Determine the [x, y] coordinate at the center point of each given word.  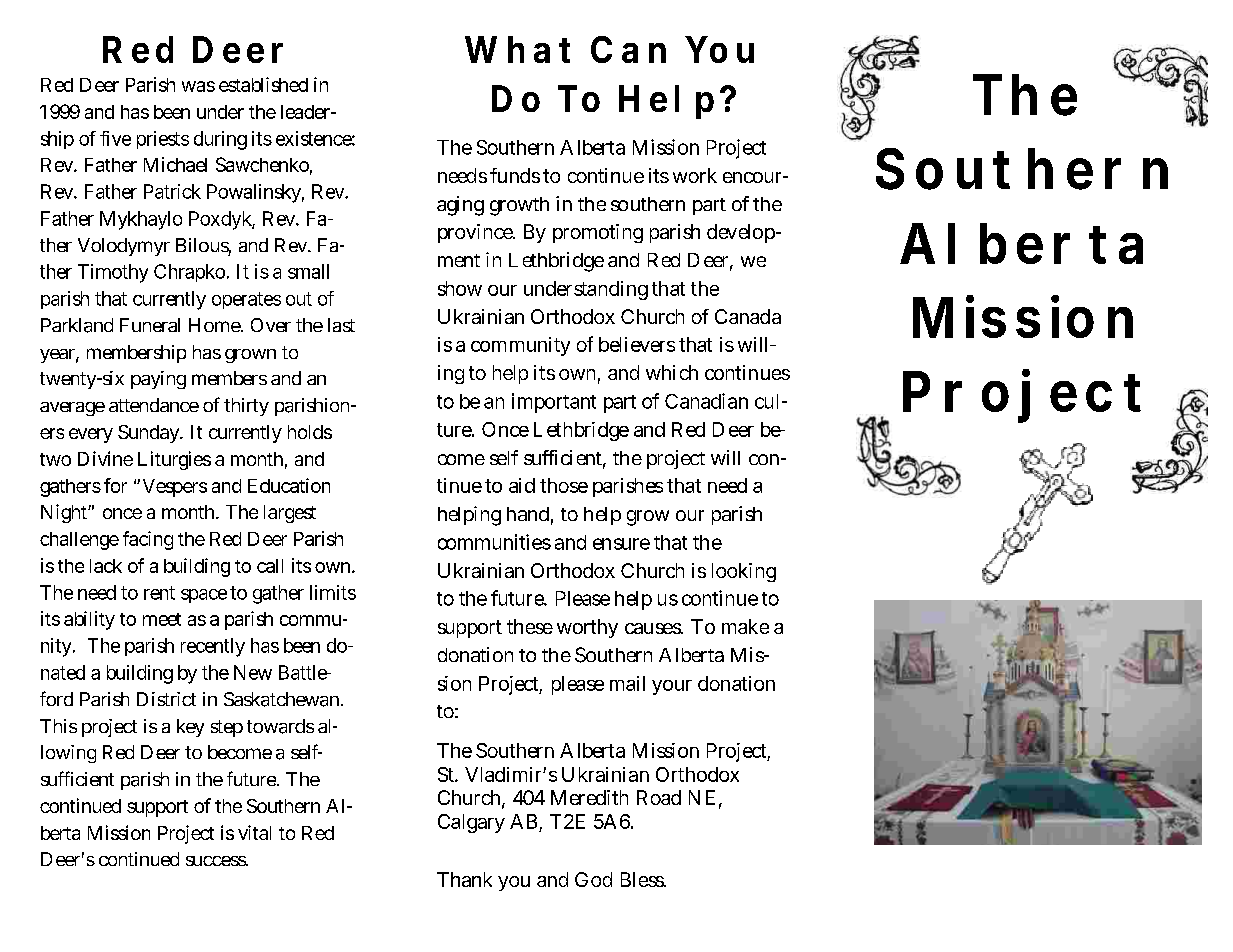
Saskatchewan [281, 699]
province [476, 233]
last [341, 325]
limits [333, 592]
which [672, 372]
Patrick [172, 191]
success [217, 861]
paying [158, 380]
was [198, 86]
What [517, 49]
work [695, 175]
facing [148, 540]
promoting [598, 233]
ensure [621, 544]
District [166, 699]
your [672, 687]
